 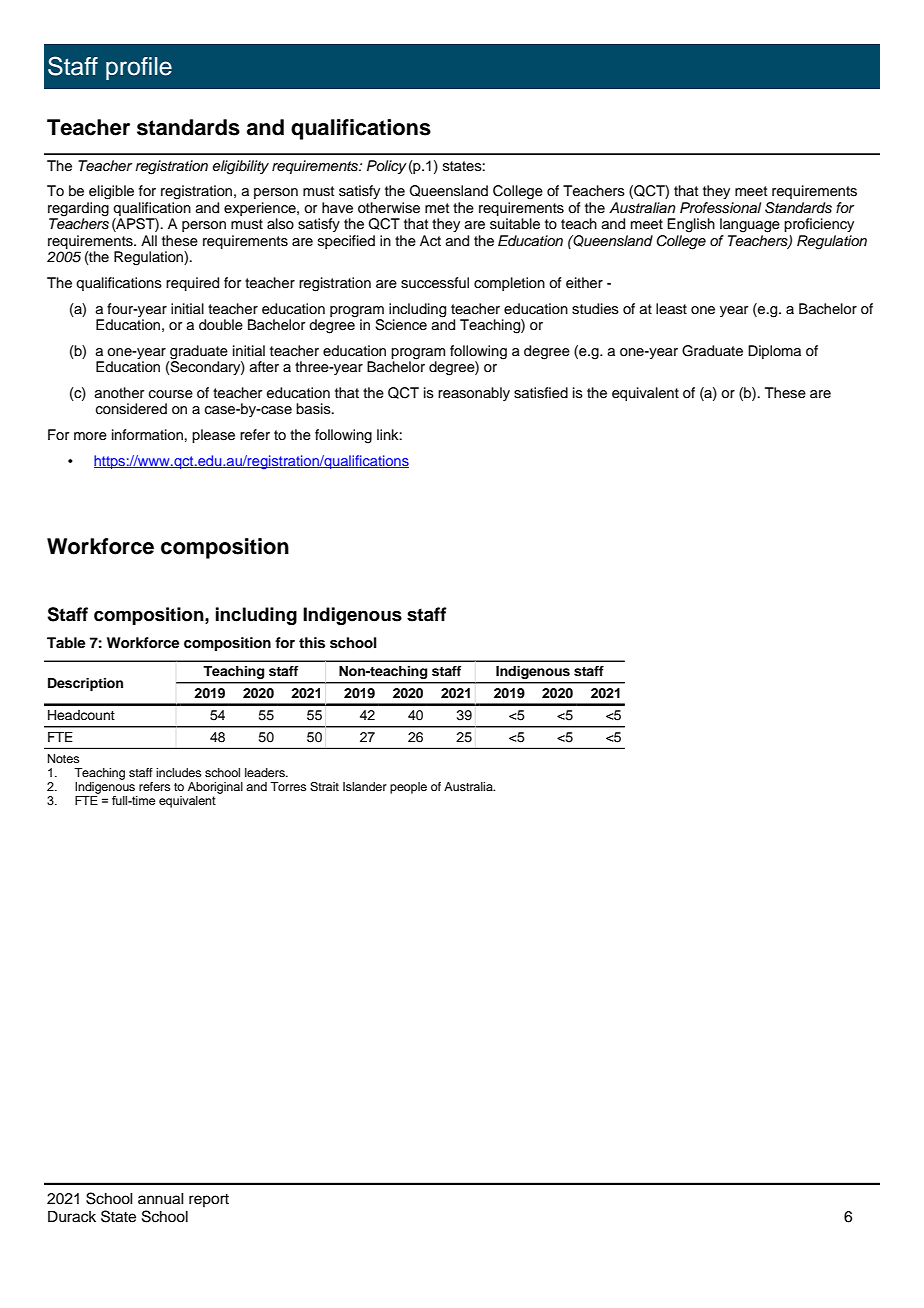 I want to click on Professional, so click(x=720, y=208).
